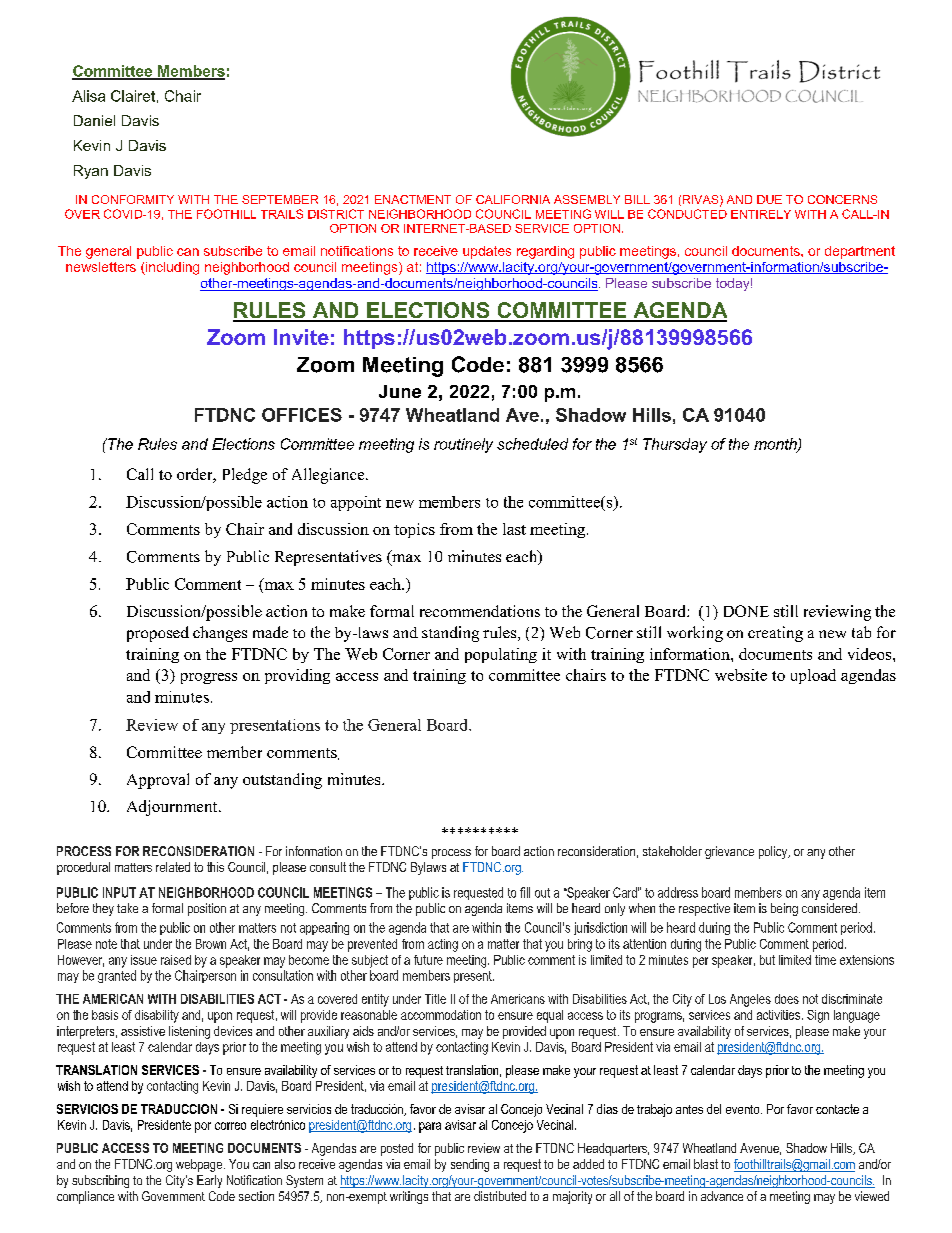  I want to click on populating, so click(501, 655).
